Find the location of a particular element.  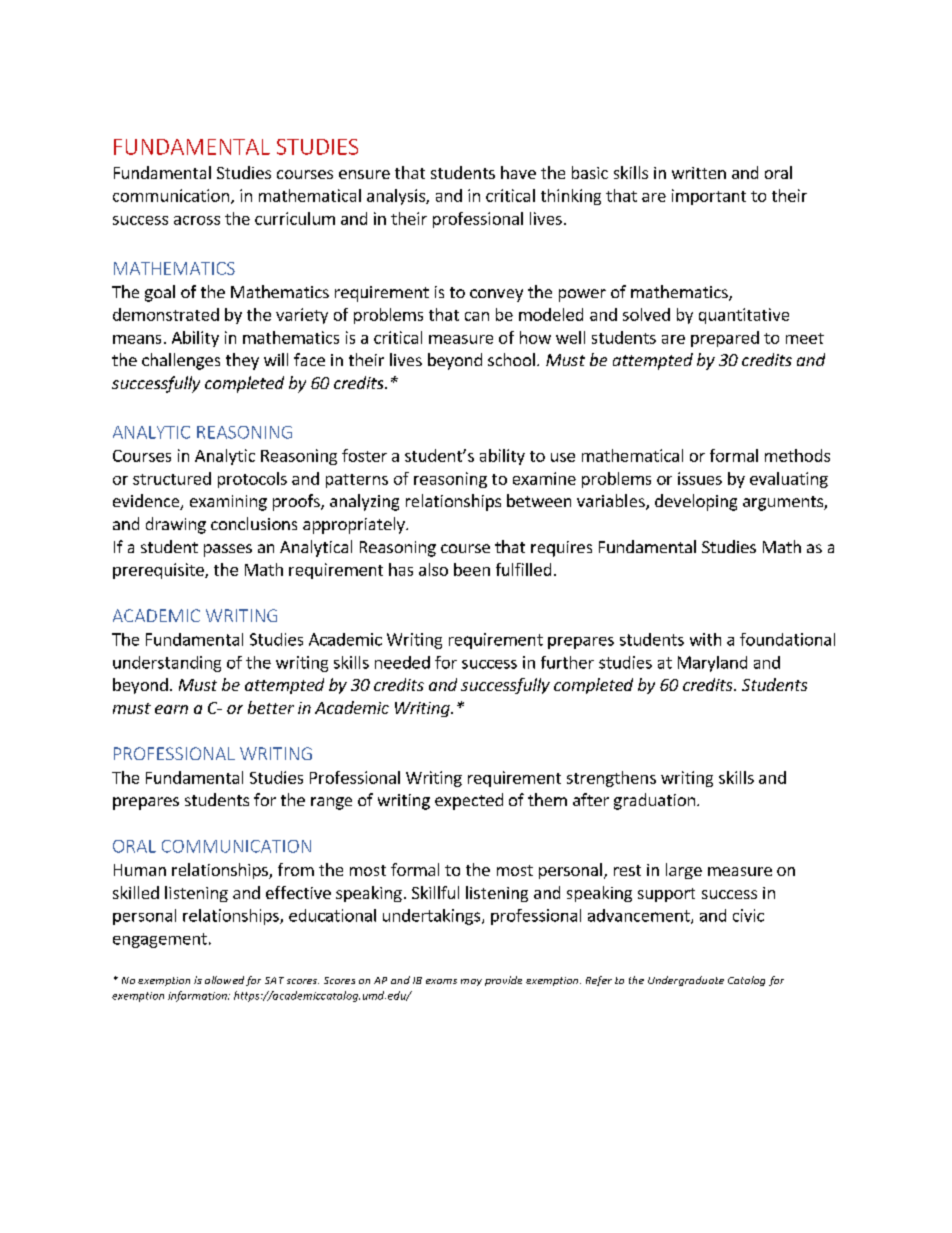

may is located at coordinates (471, 982).
